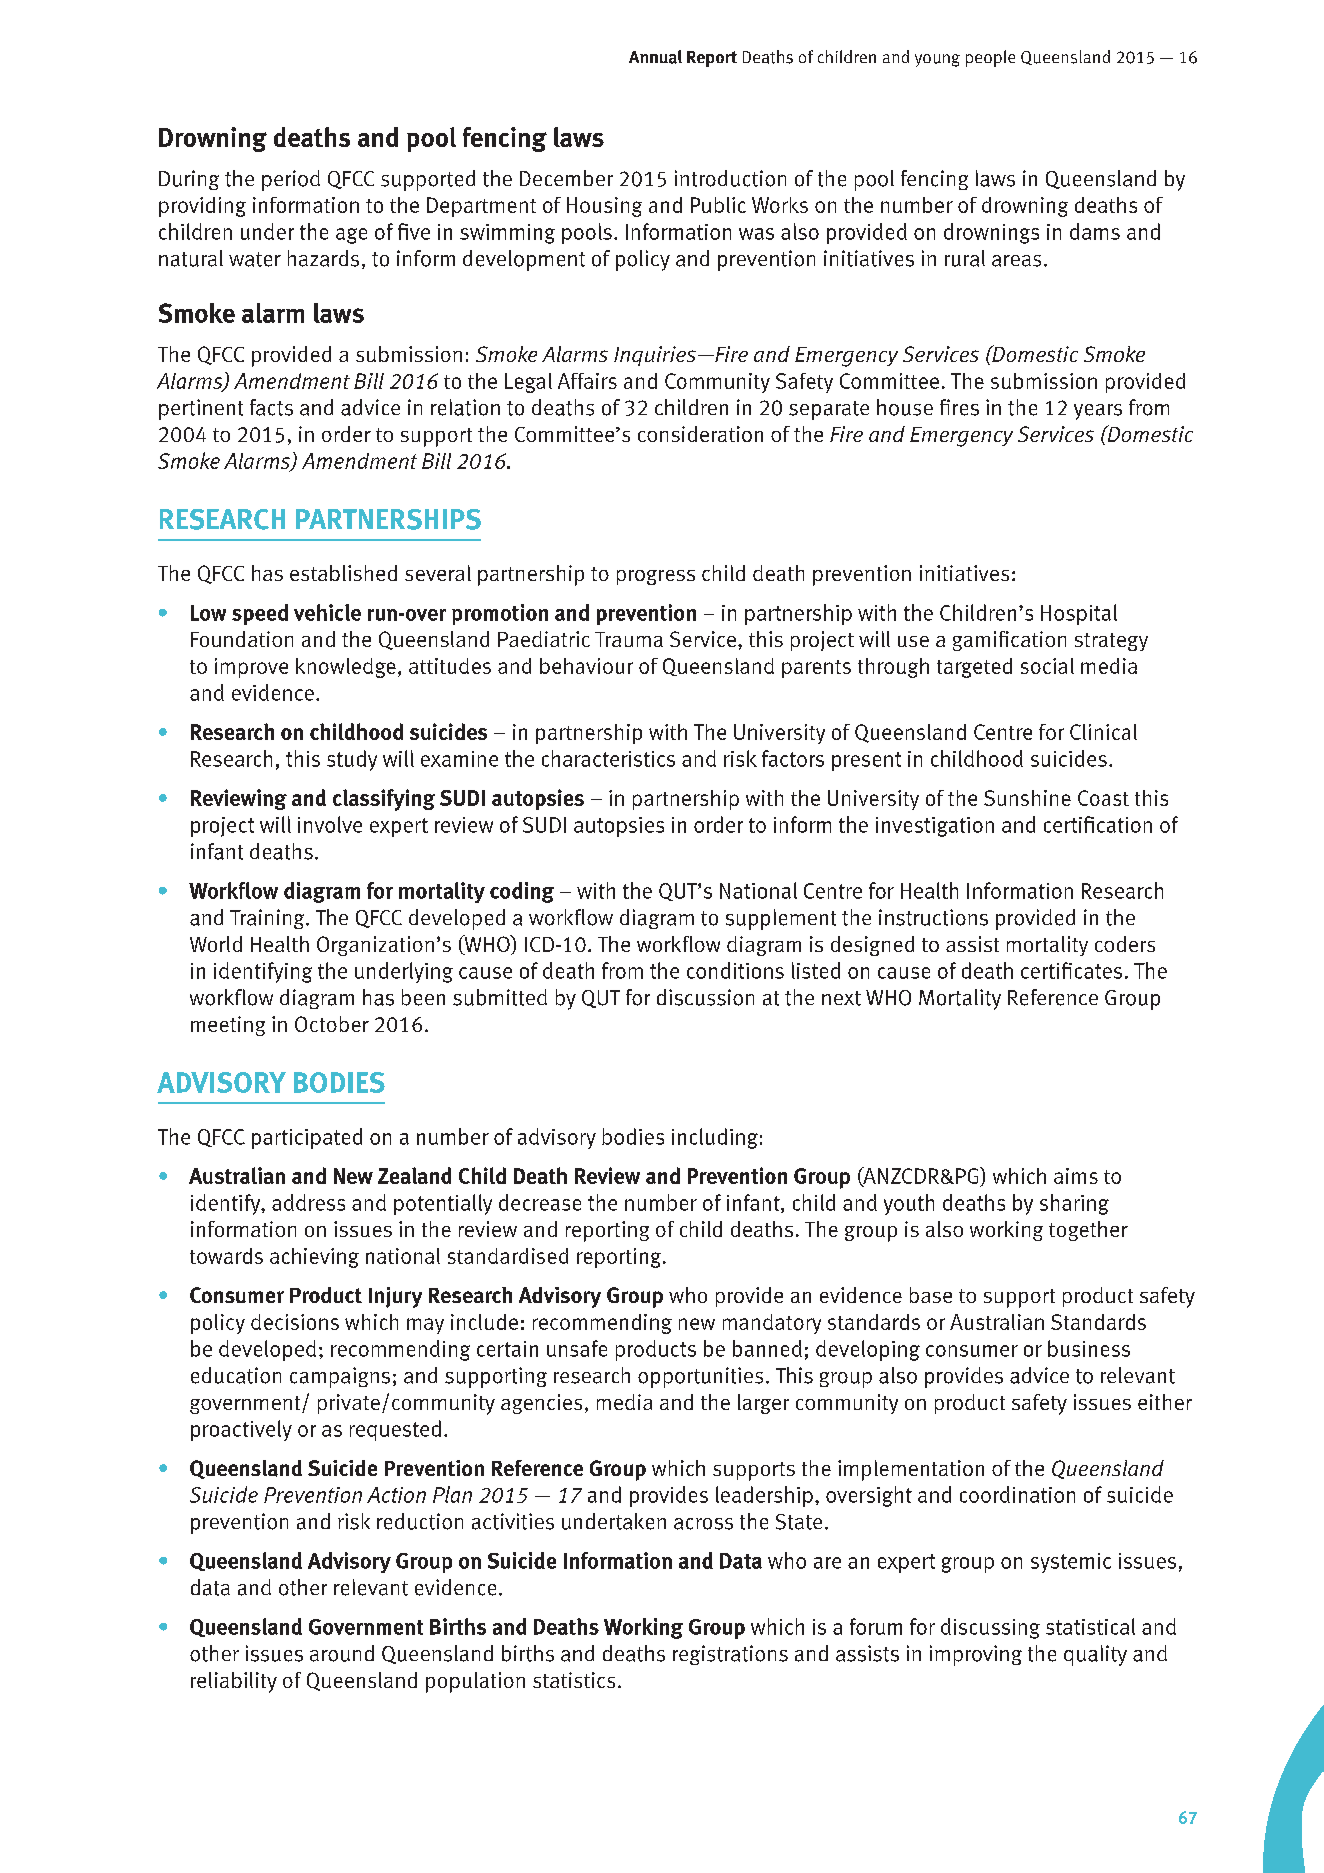  What do you see at coordinates (1098, 412) in the screenshot?
I see `years` at bounding box center [1098, 412].
